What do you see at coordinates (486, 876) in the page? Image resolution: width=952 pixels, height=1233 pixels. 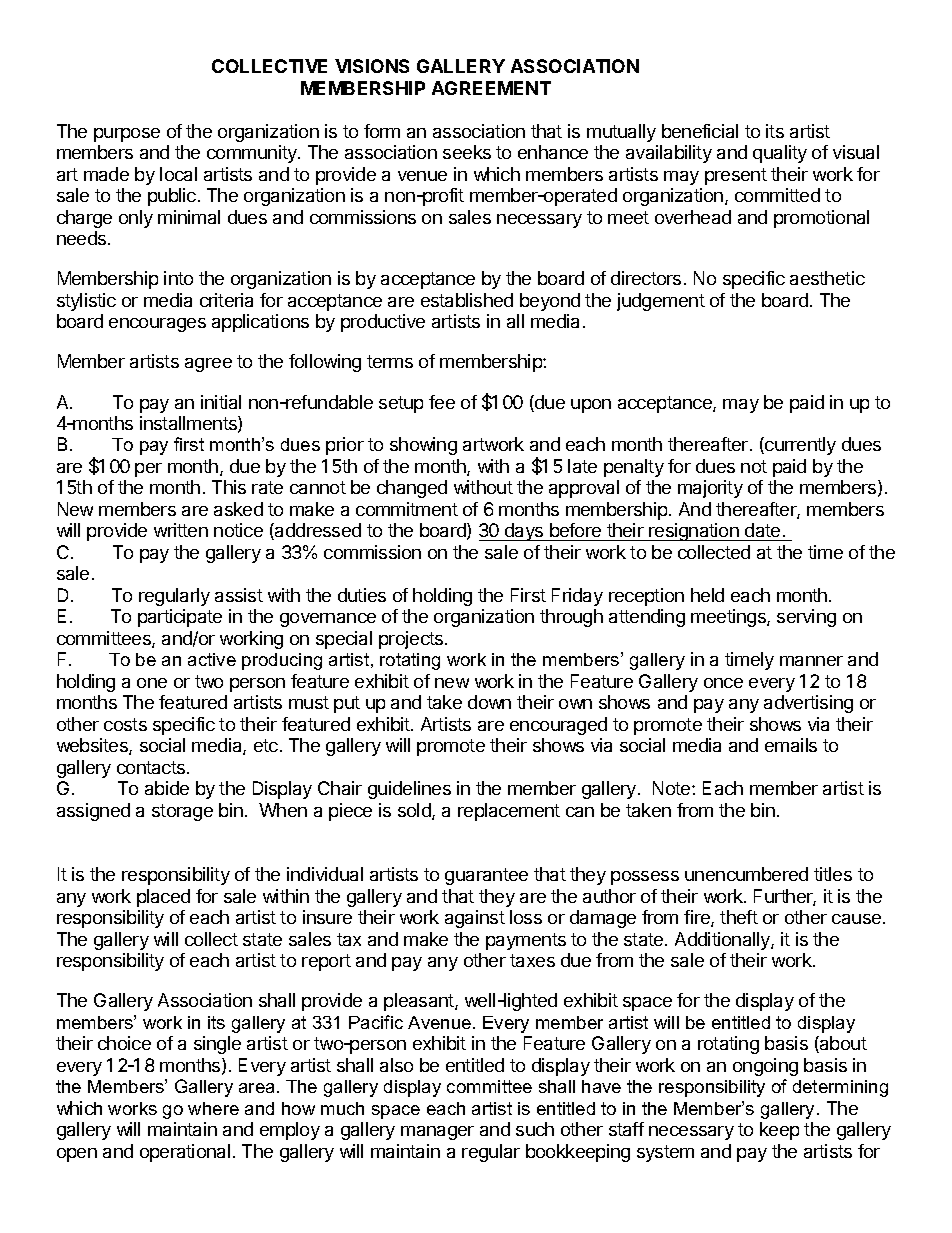 I see `guarantee` at bounding box center [486, 876].
